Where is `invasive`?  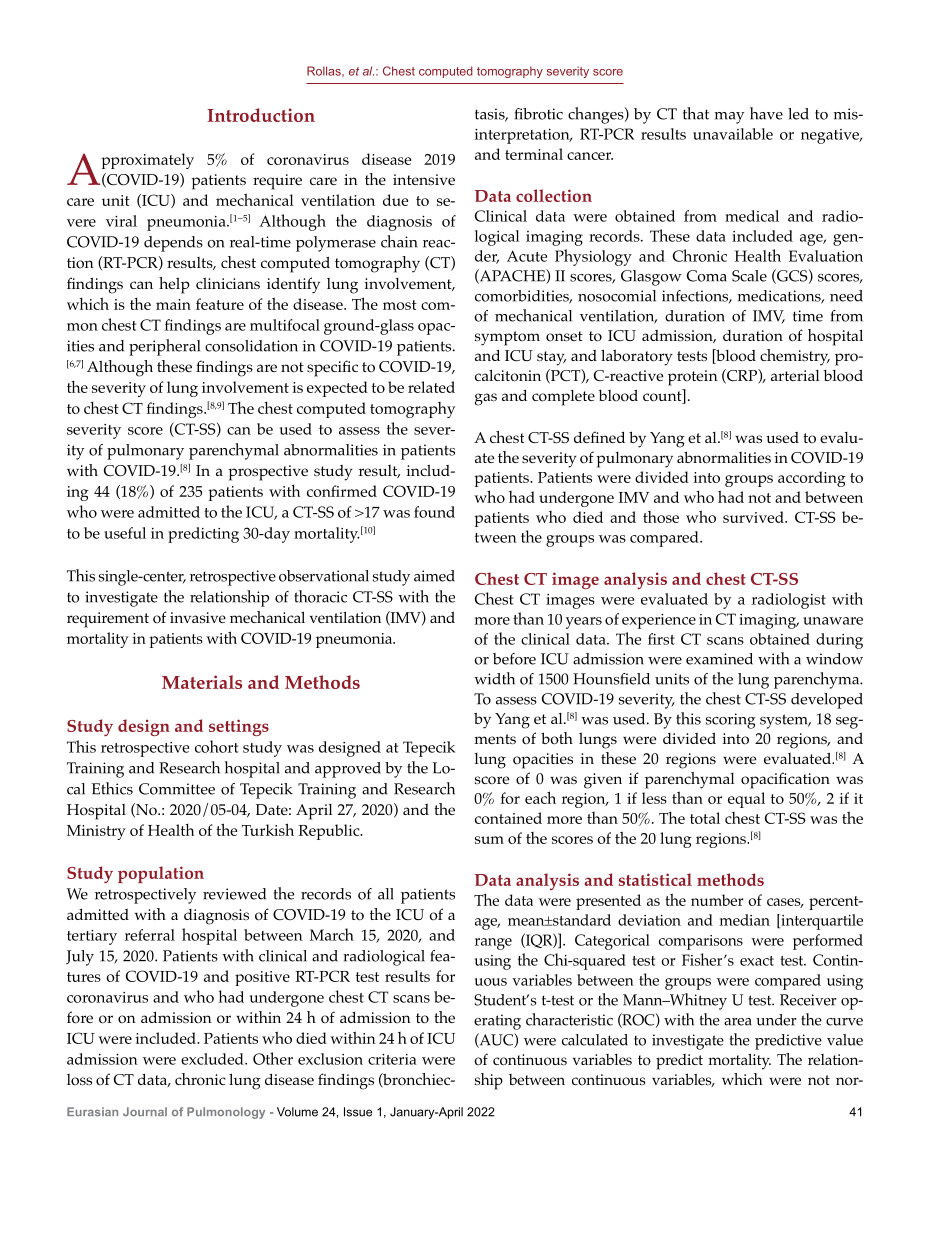 invasive is located at coordinates (198, 617).
